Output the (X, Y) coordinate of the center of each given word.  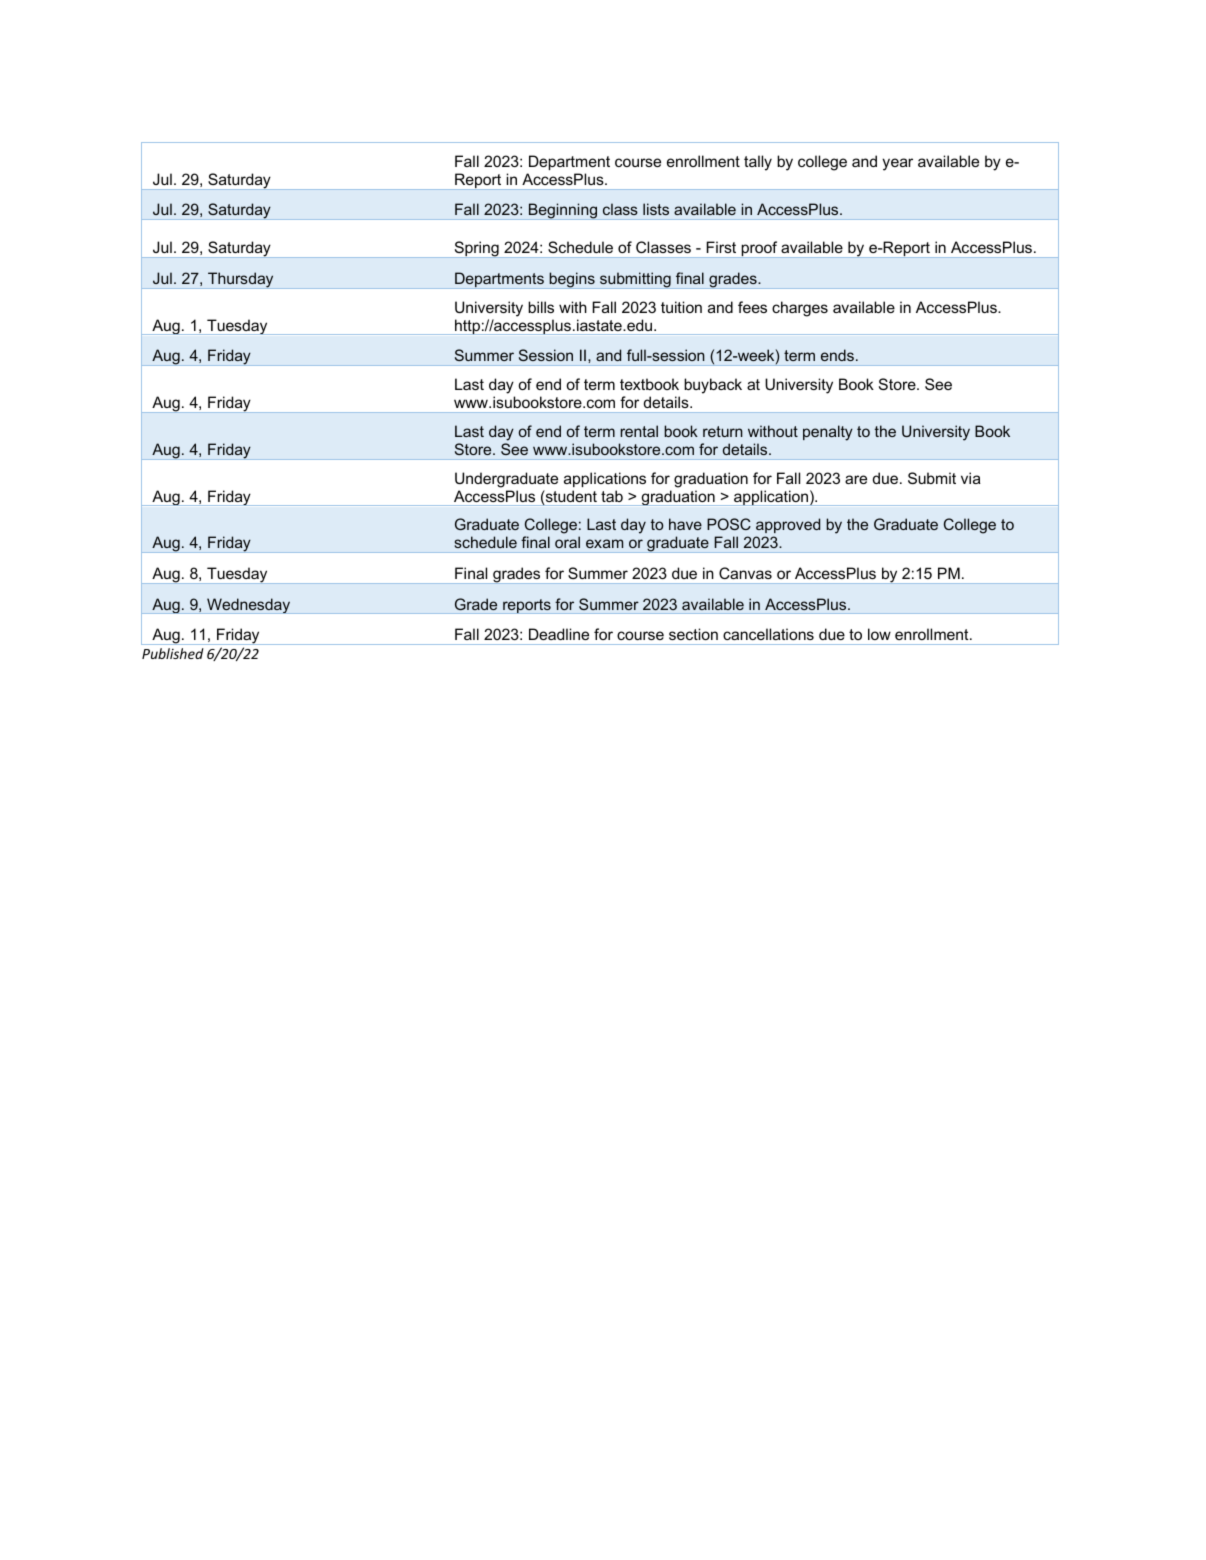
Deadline (559, 634)
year (897, 164)
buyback (713, 386)
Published (173, 653)
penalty (828, 433)
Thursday (241, 280)
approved (788, 525)
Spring (476, 249)
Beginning (562, 211)
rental (639, 431)
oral (567, 542)
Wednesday (249, 606)
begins (572, 280)
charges (800, 309)
